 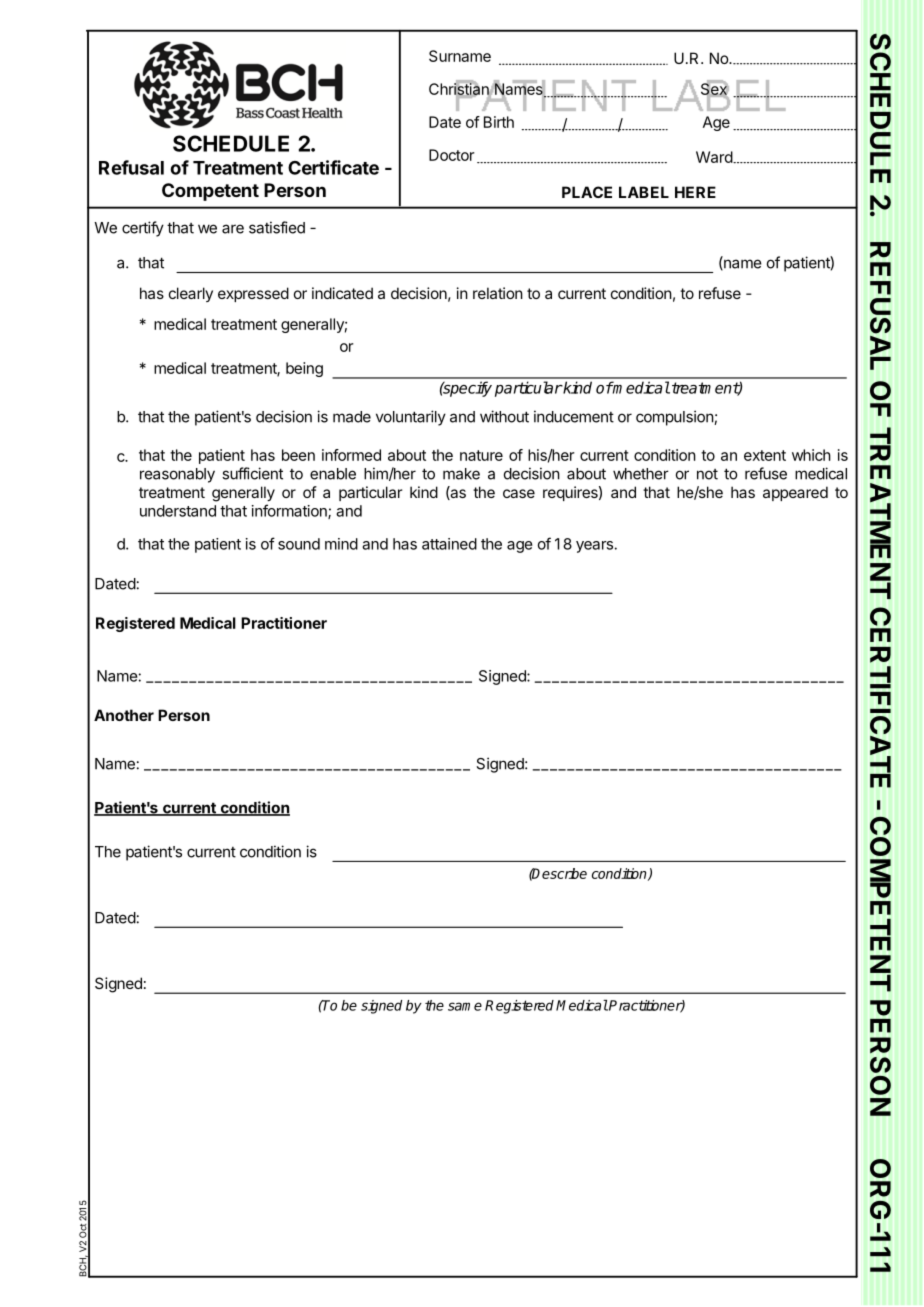 I want to click on whether, so click(x=641, y=474).
